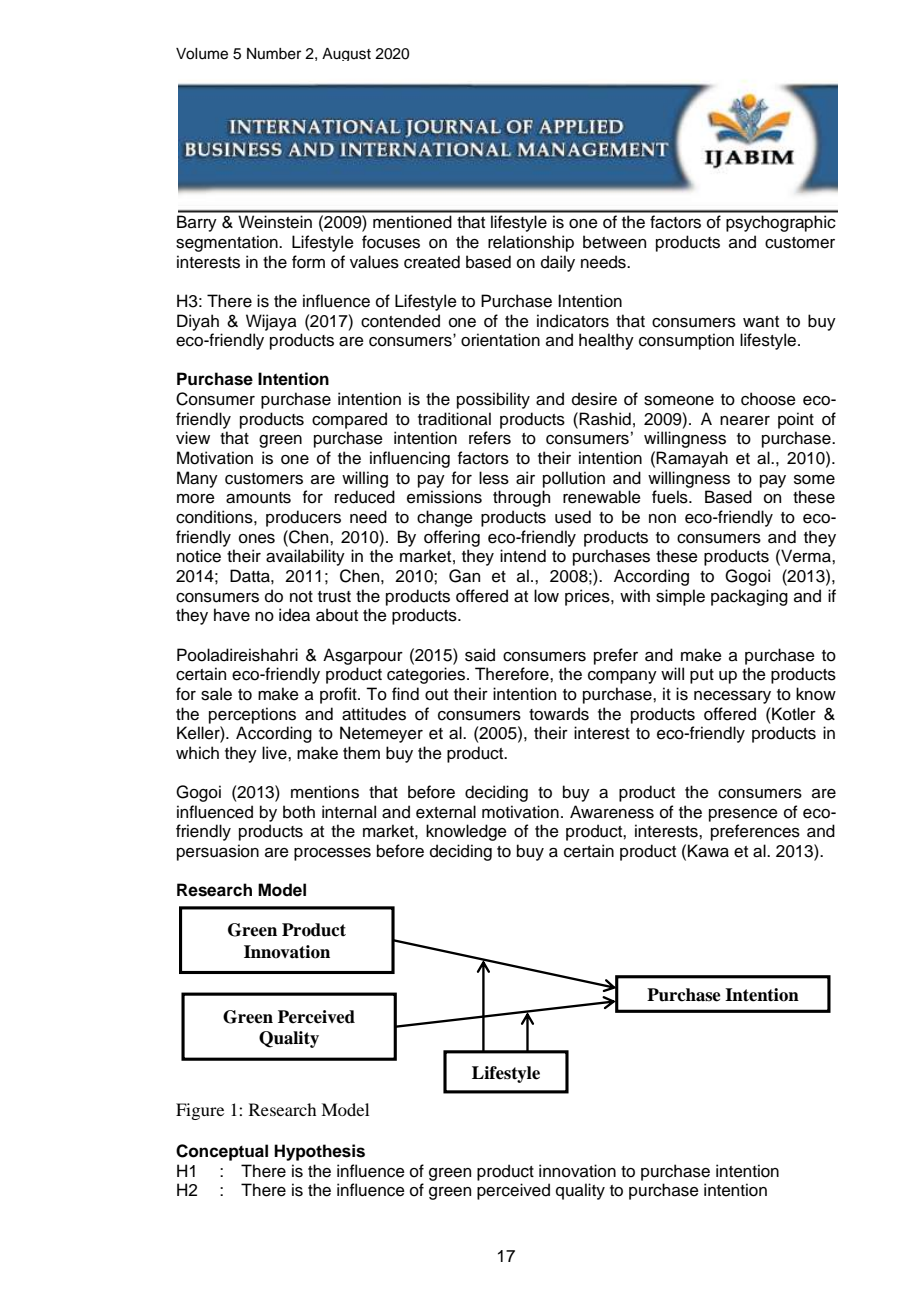 The image size is (924, 1307). I want to click on between, so click(614, 242).
